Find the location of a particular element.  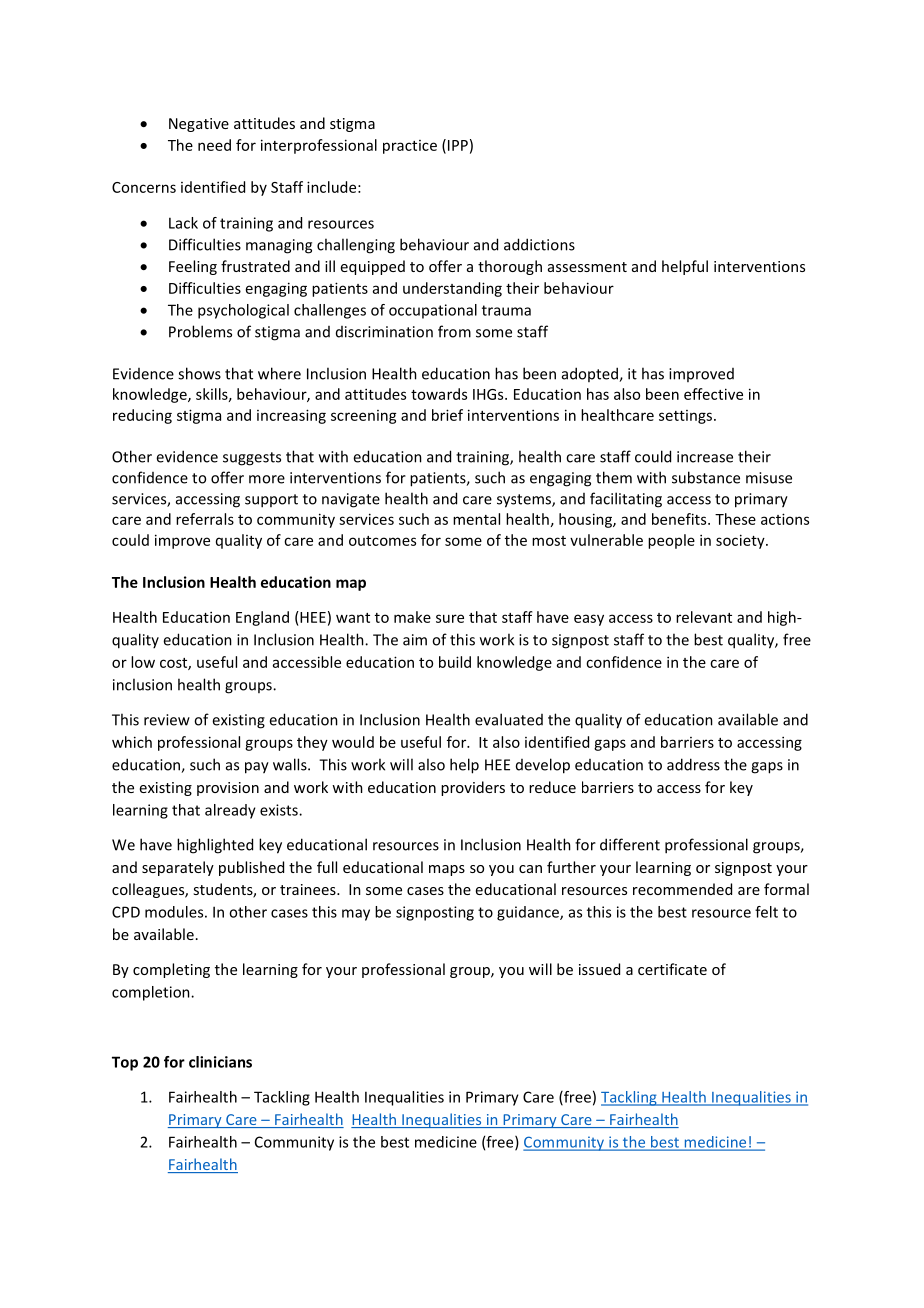

assessment is located at coordinates (587, 267).
